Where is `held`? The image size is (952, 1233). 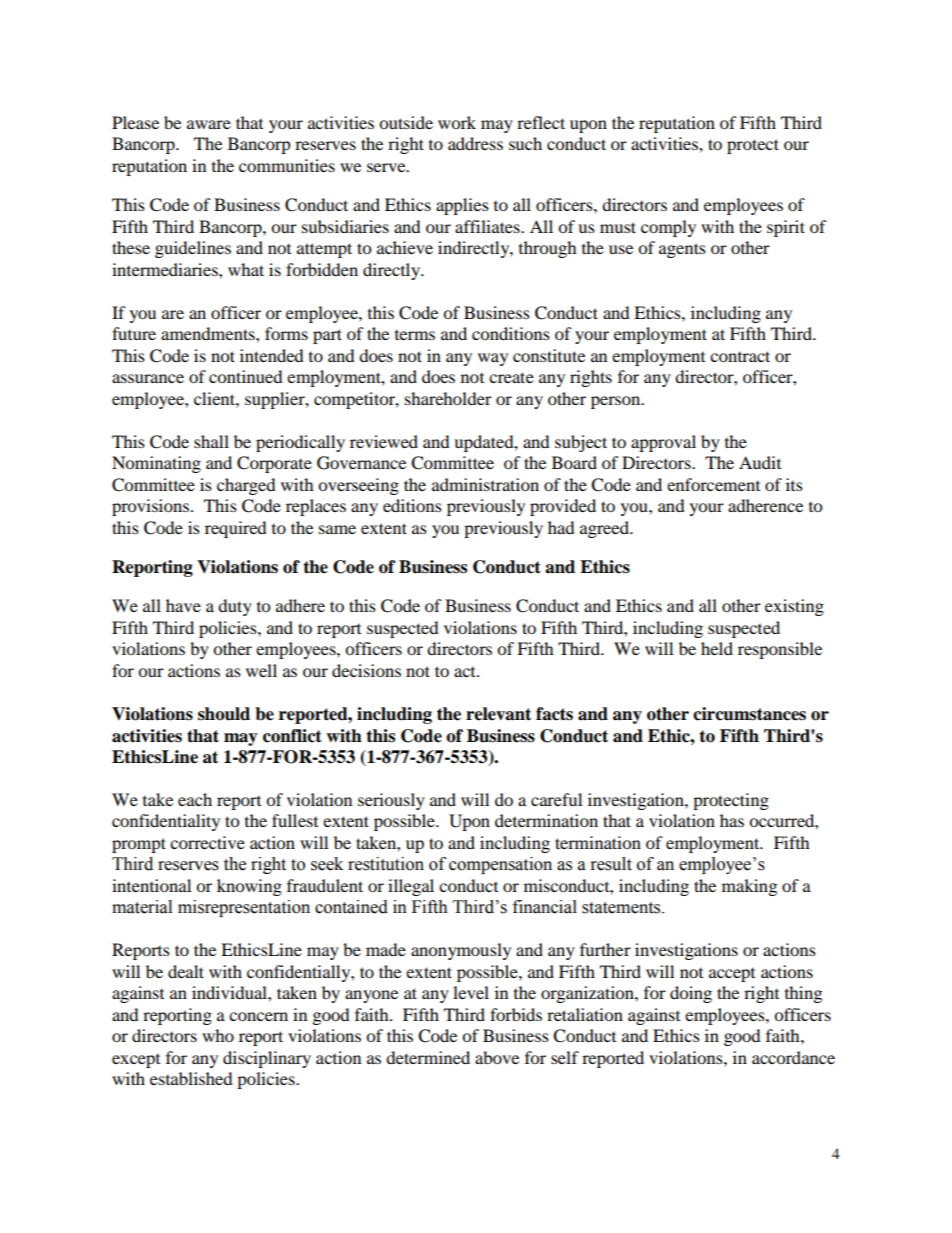
held is located at coordinates (717, 648).
